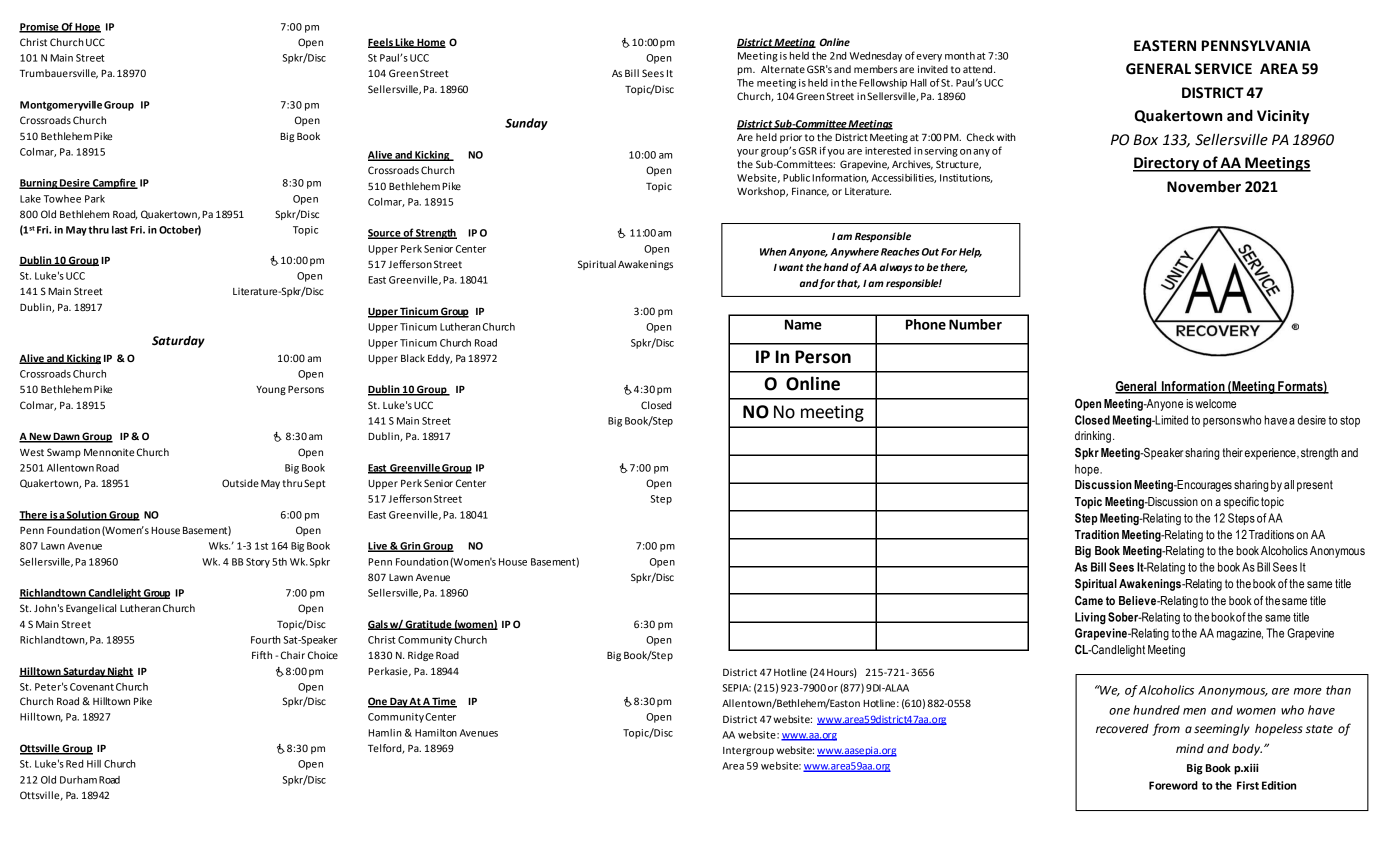  I want to click on Fourth, so click(266, 640).
